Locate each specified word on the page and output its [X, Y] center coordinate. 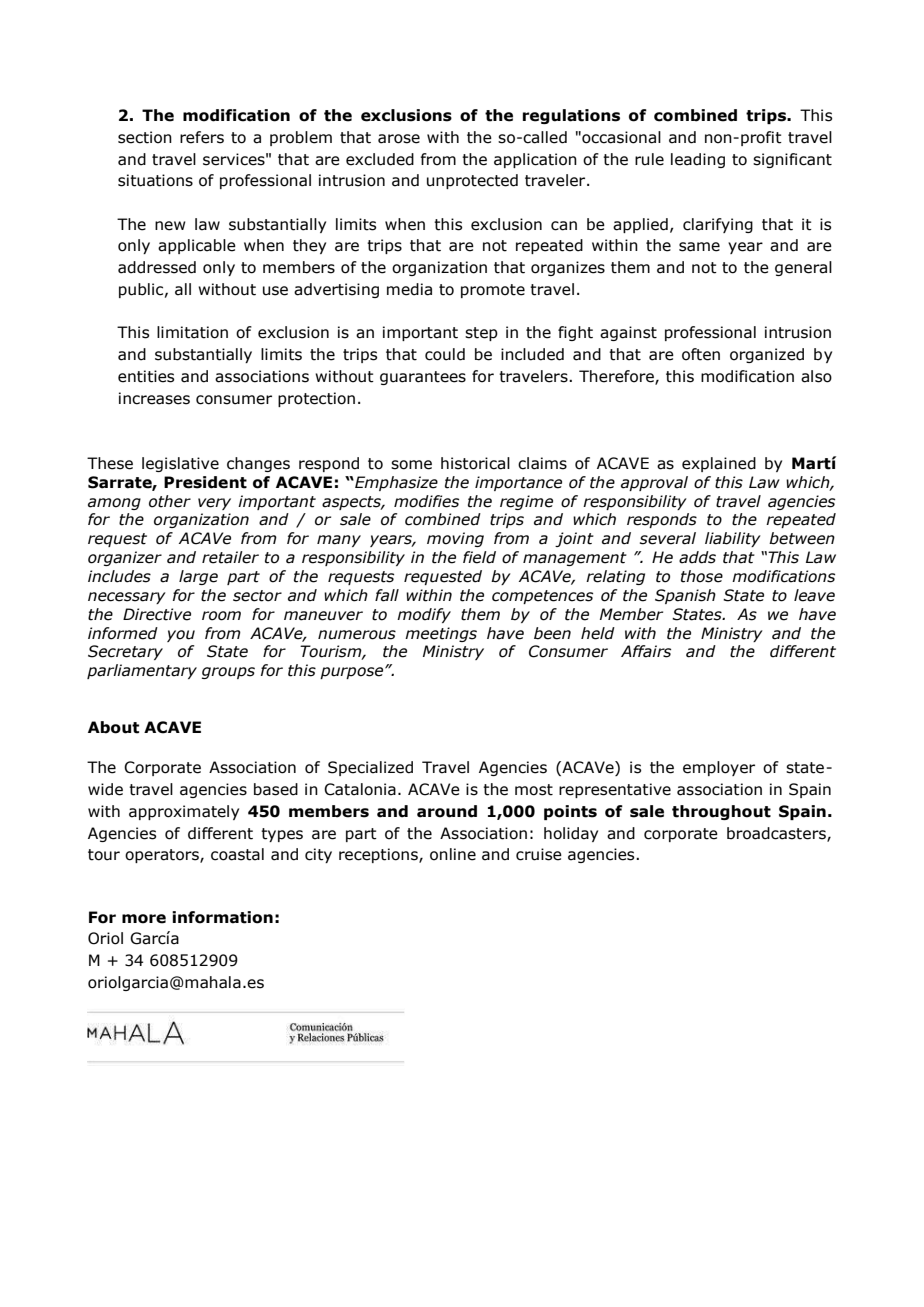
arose [399, 139]
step [481, 334]
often [701, 354]
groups [228, 673]
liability [733, 539]
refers [202, 137]
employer [719, 768]
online [453, 854]
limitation [192, 332]
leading [698, 160]
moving [455, 539]
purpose [353, 673]
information [222, 917]
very [214, 504]
